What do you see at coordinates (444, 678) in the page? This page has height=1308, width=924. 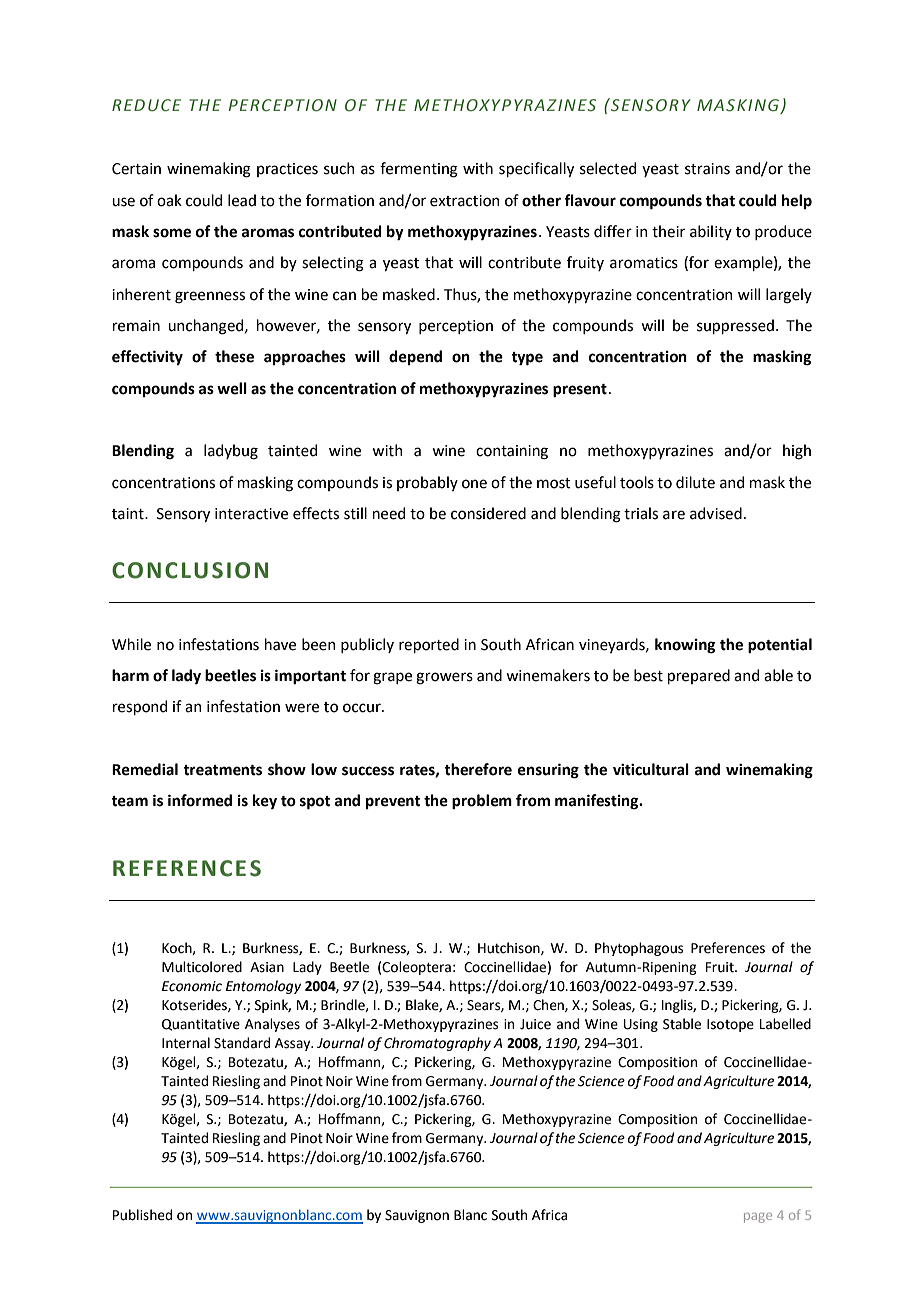 I see `growers` at bounding box center [444, 678].
